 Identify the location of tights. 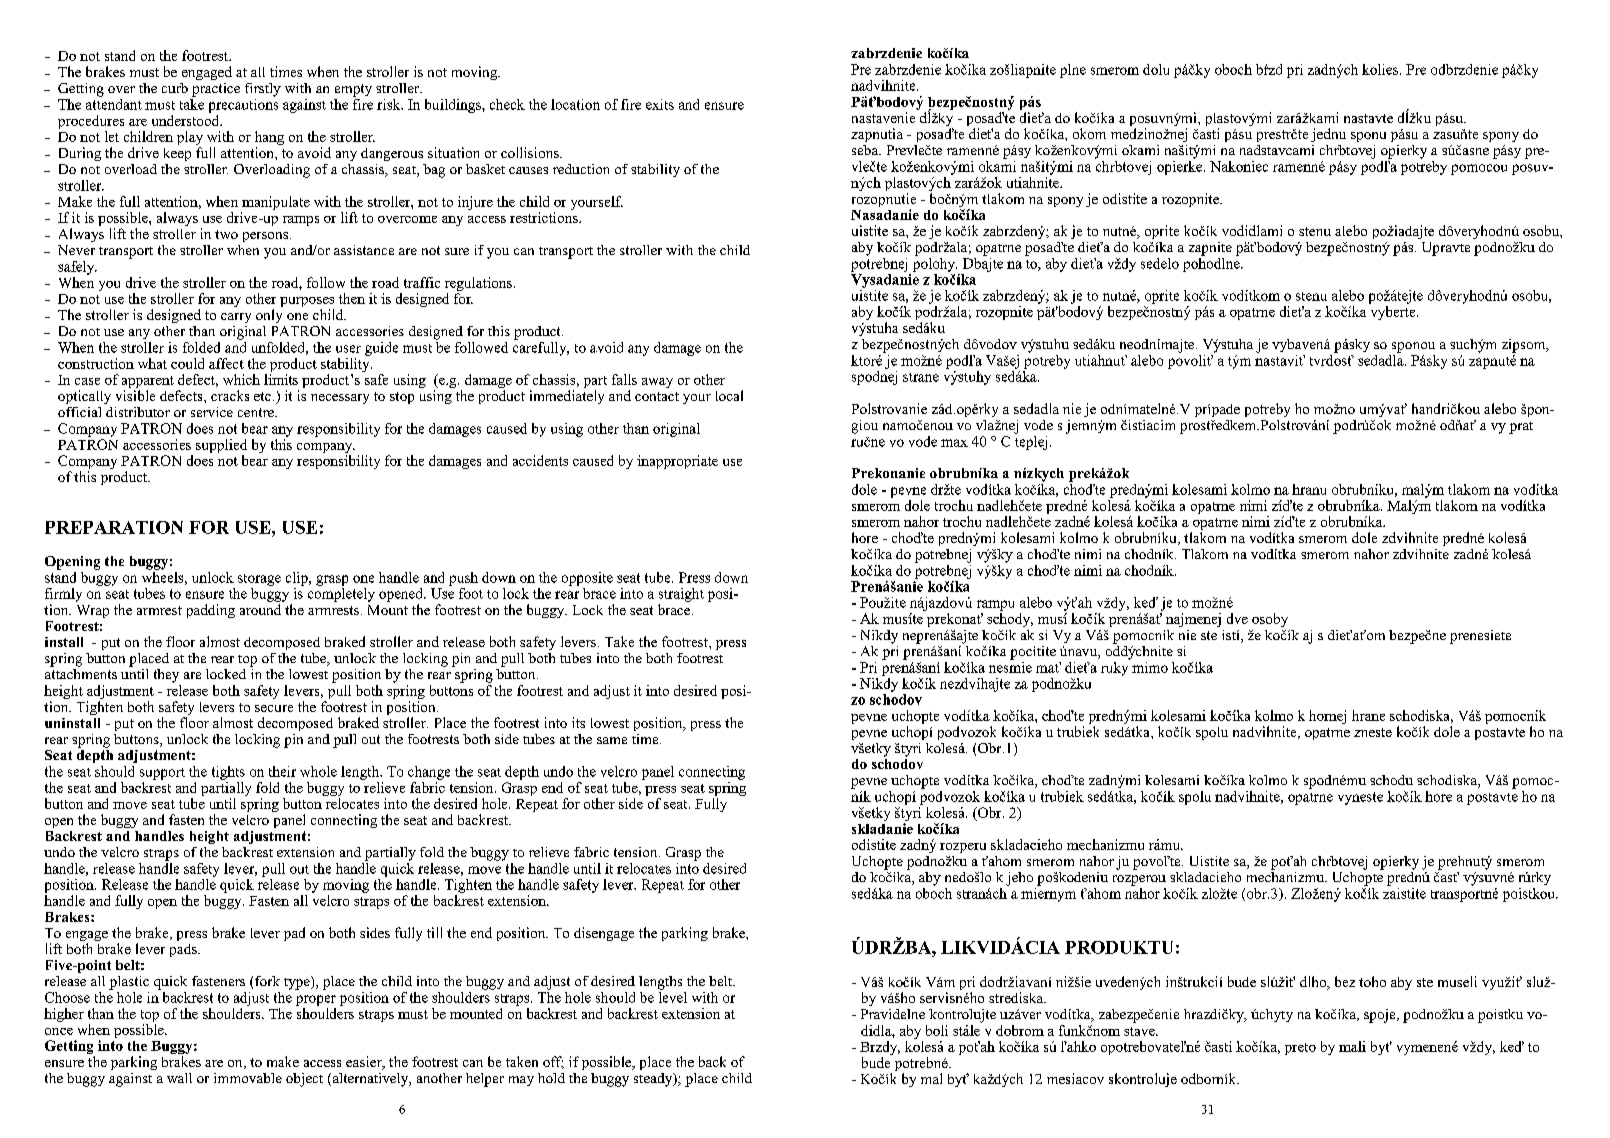
(228, 773).
